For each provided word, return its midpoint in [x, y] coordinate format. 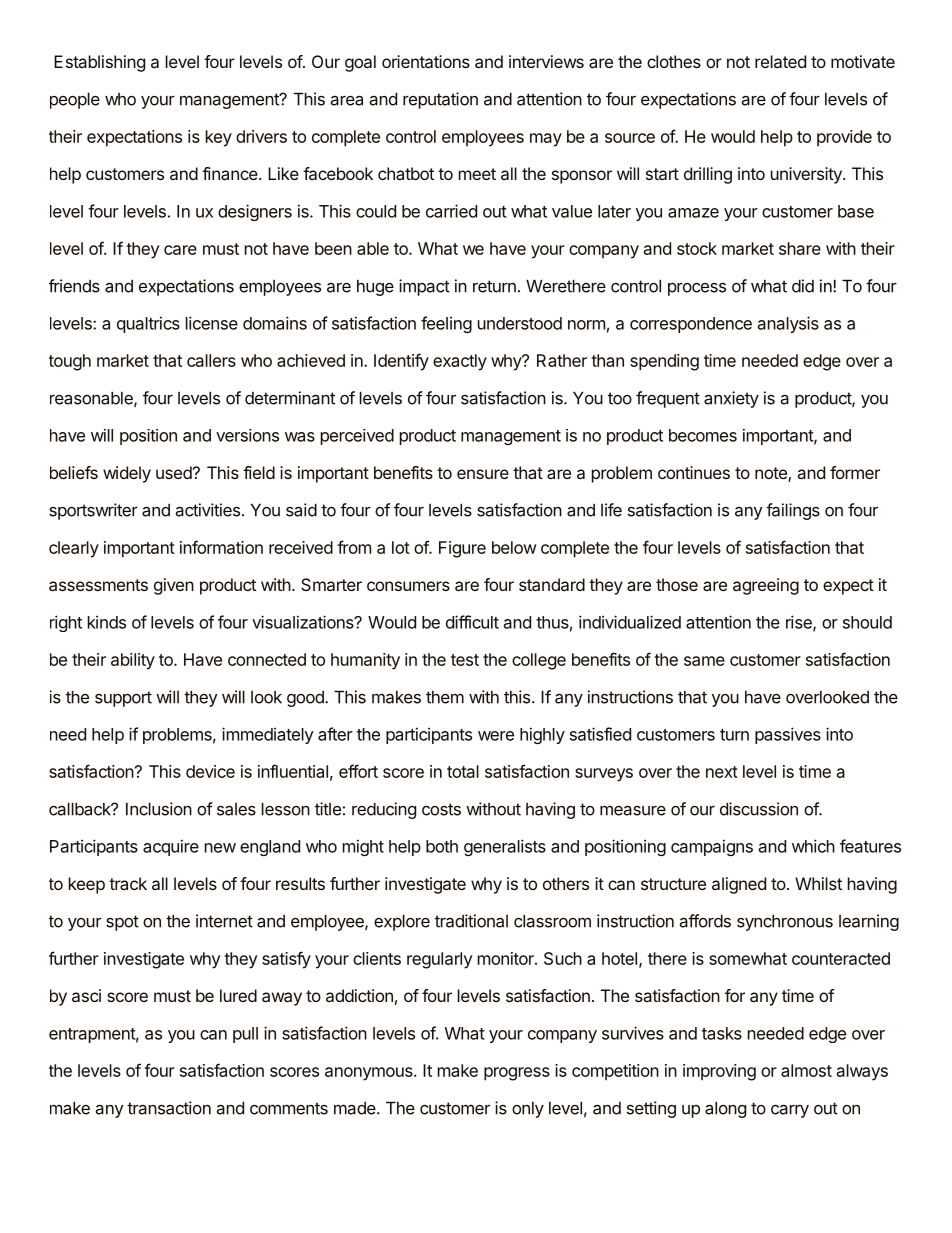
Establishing [99, 63]
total [463, 771]
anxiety [731, 399]
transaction [169, 1108]
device [210, 771]
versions [247, 435]
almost [806, 1070]
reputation [440, 100]
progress [517, 1074]
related [780, 61]
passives [788, 735]
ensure [483, 474]
